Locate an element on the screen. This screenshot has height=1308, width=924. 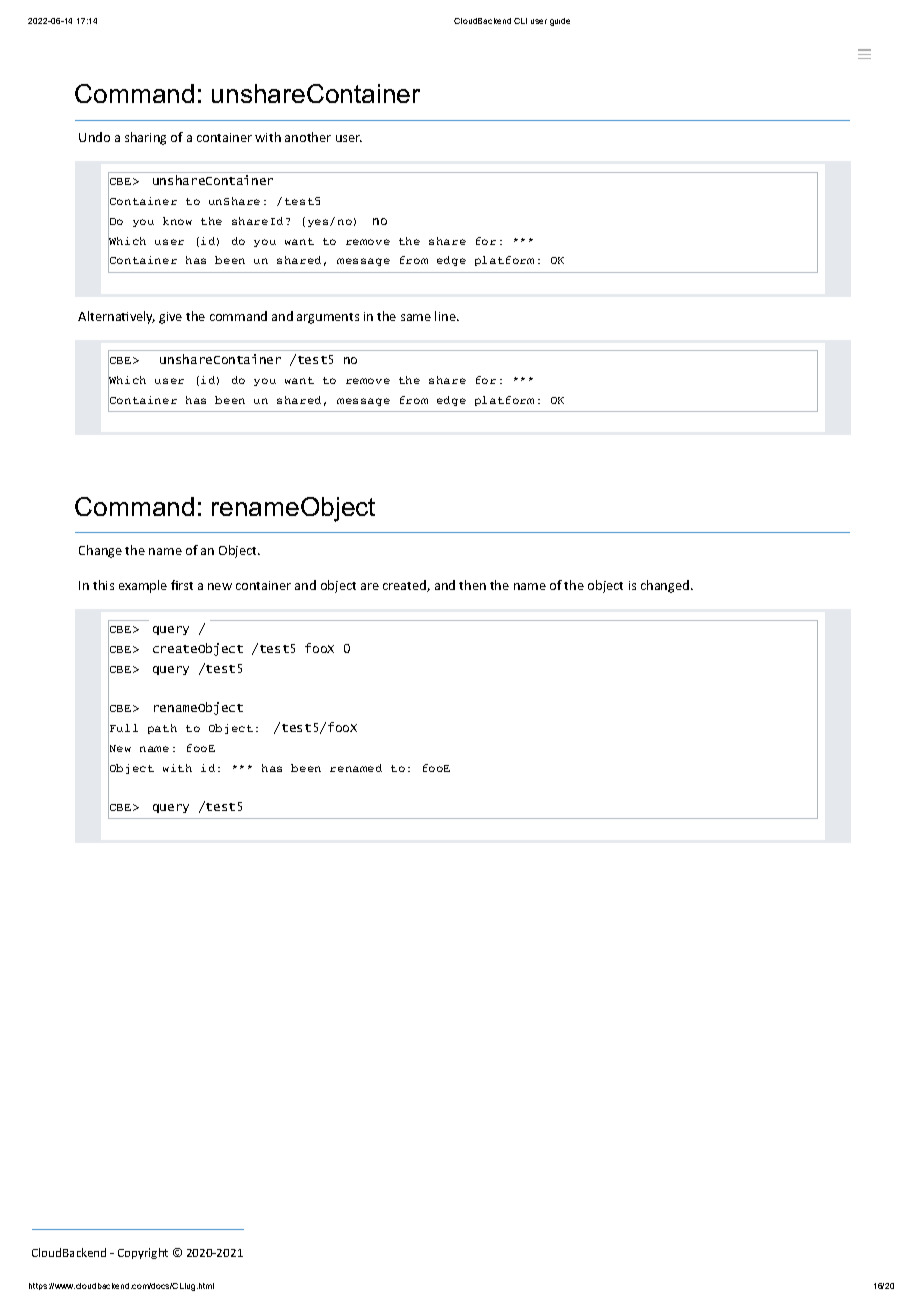
path is located at coordinates (162, 729).
